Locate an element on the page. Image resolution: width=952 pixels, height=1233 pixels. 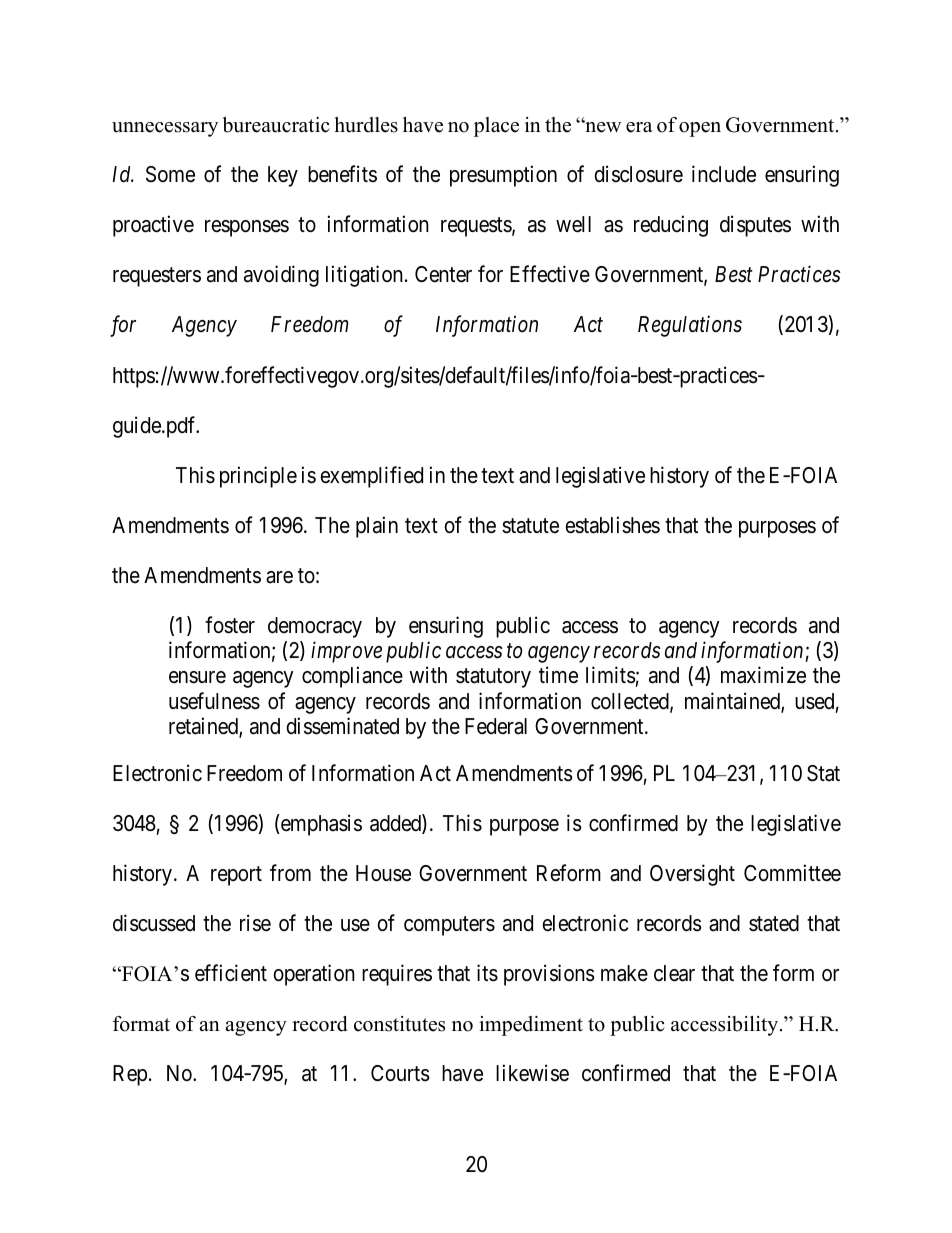
place is located at coordinates (496, 127).
